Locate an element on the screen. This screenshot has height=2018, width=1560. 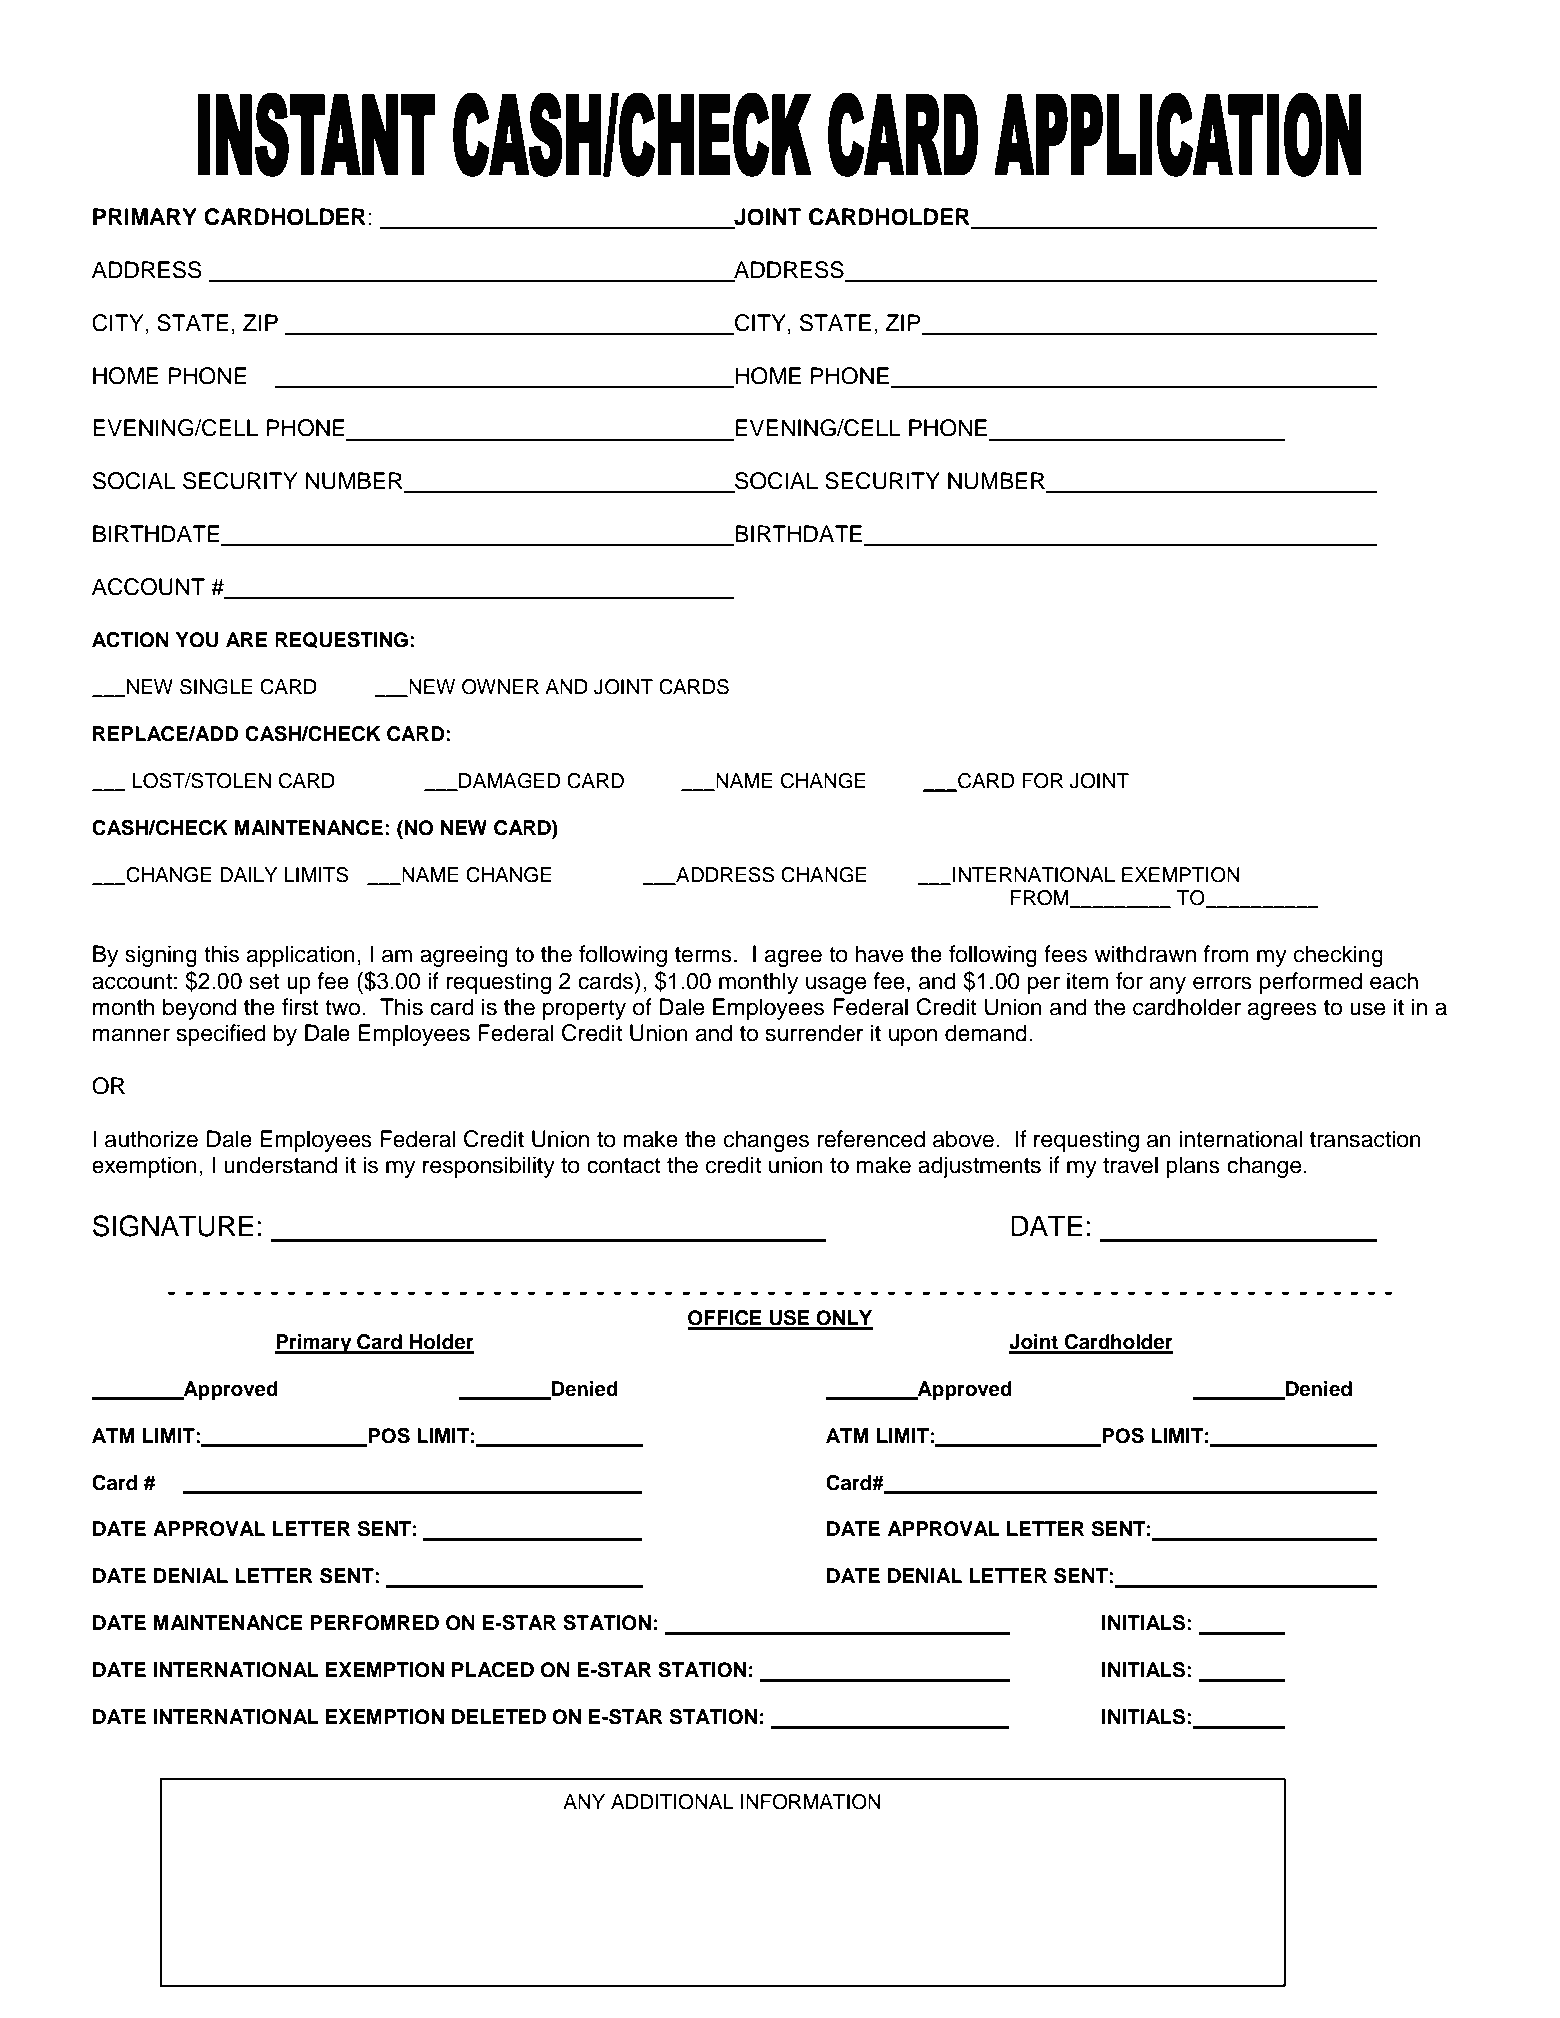
PLACED is located at coordinates (493, 1670).
